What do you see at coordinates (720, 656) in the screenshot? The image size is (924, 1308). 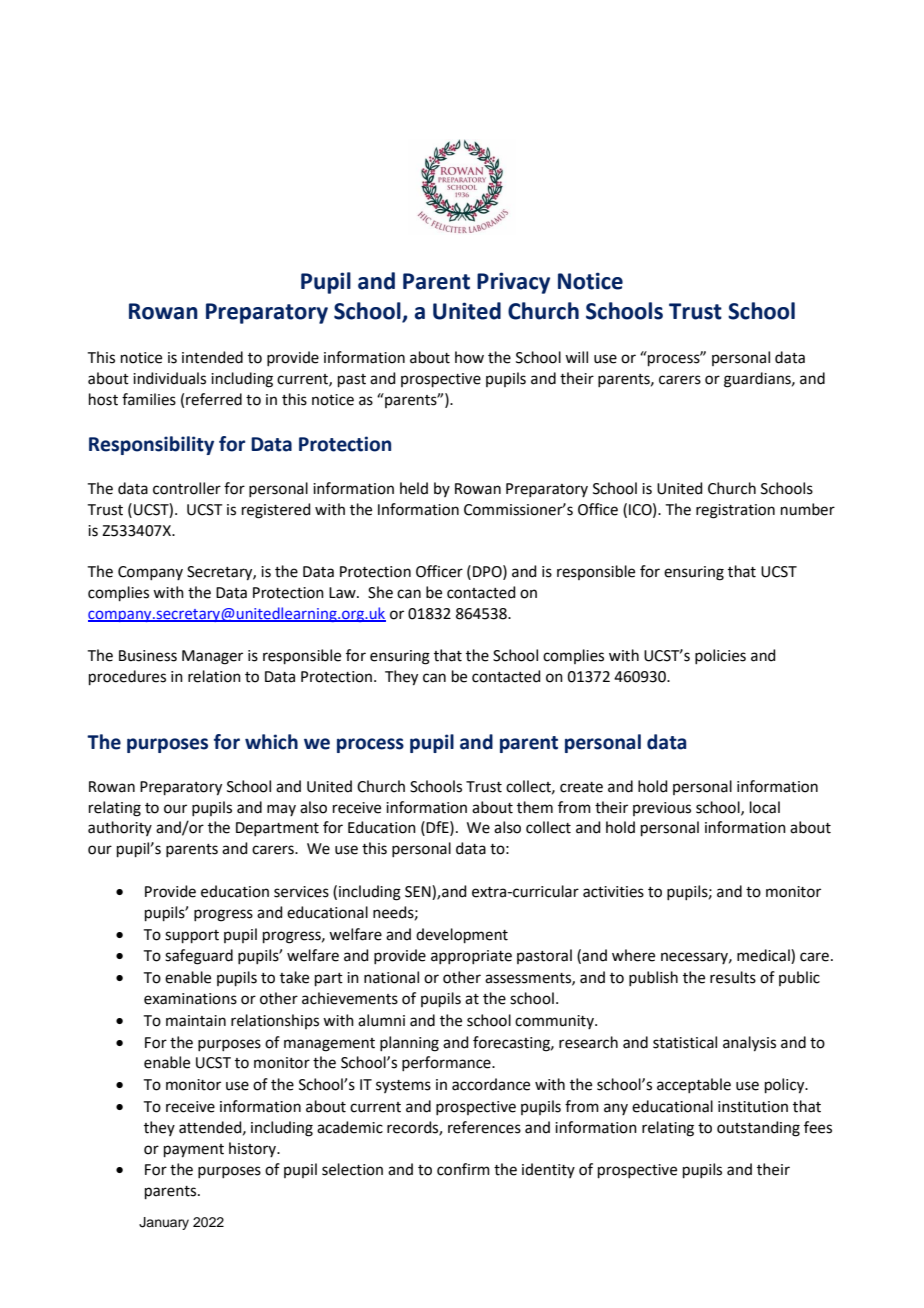 I see `policies` at bounding box center [720, 656].
